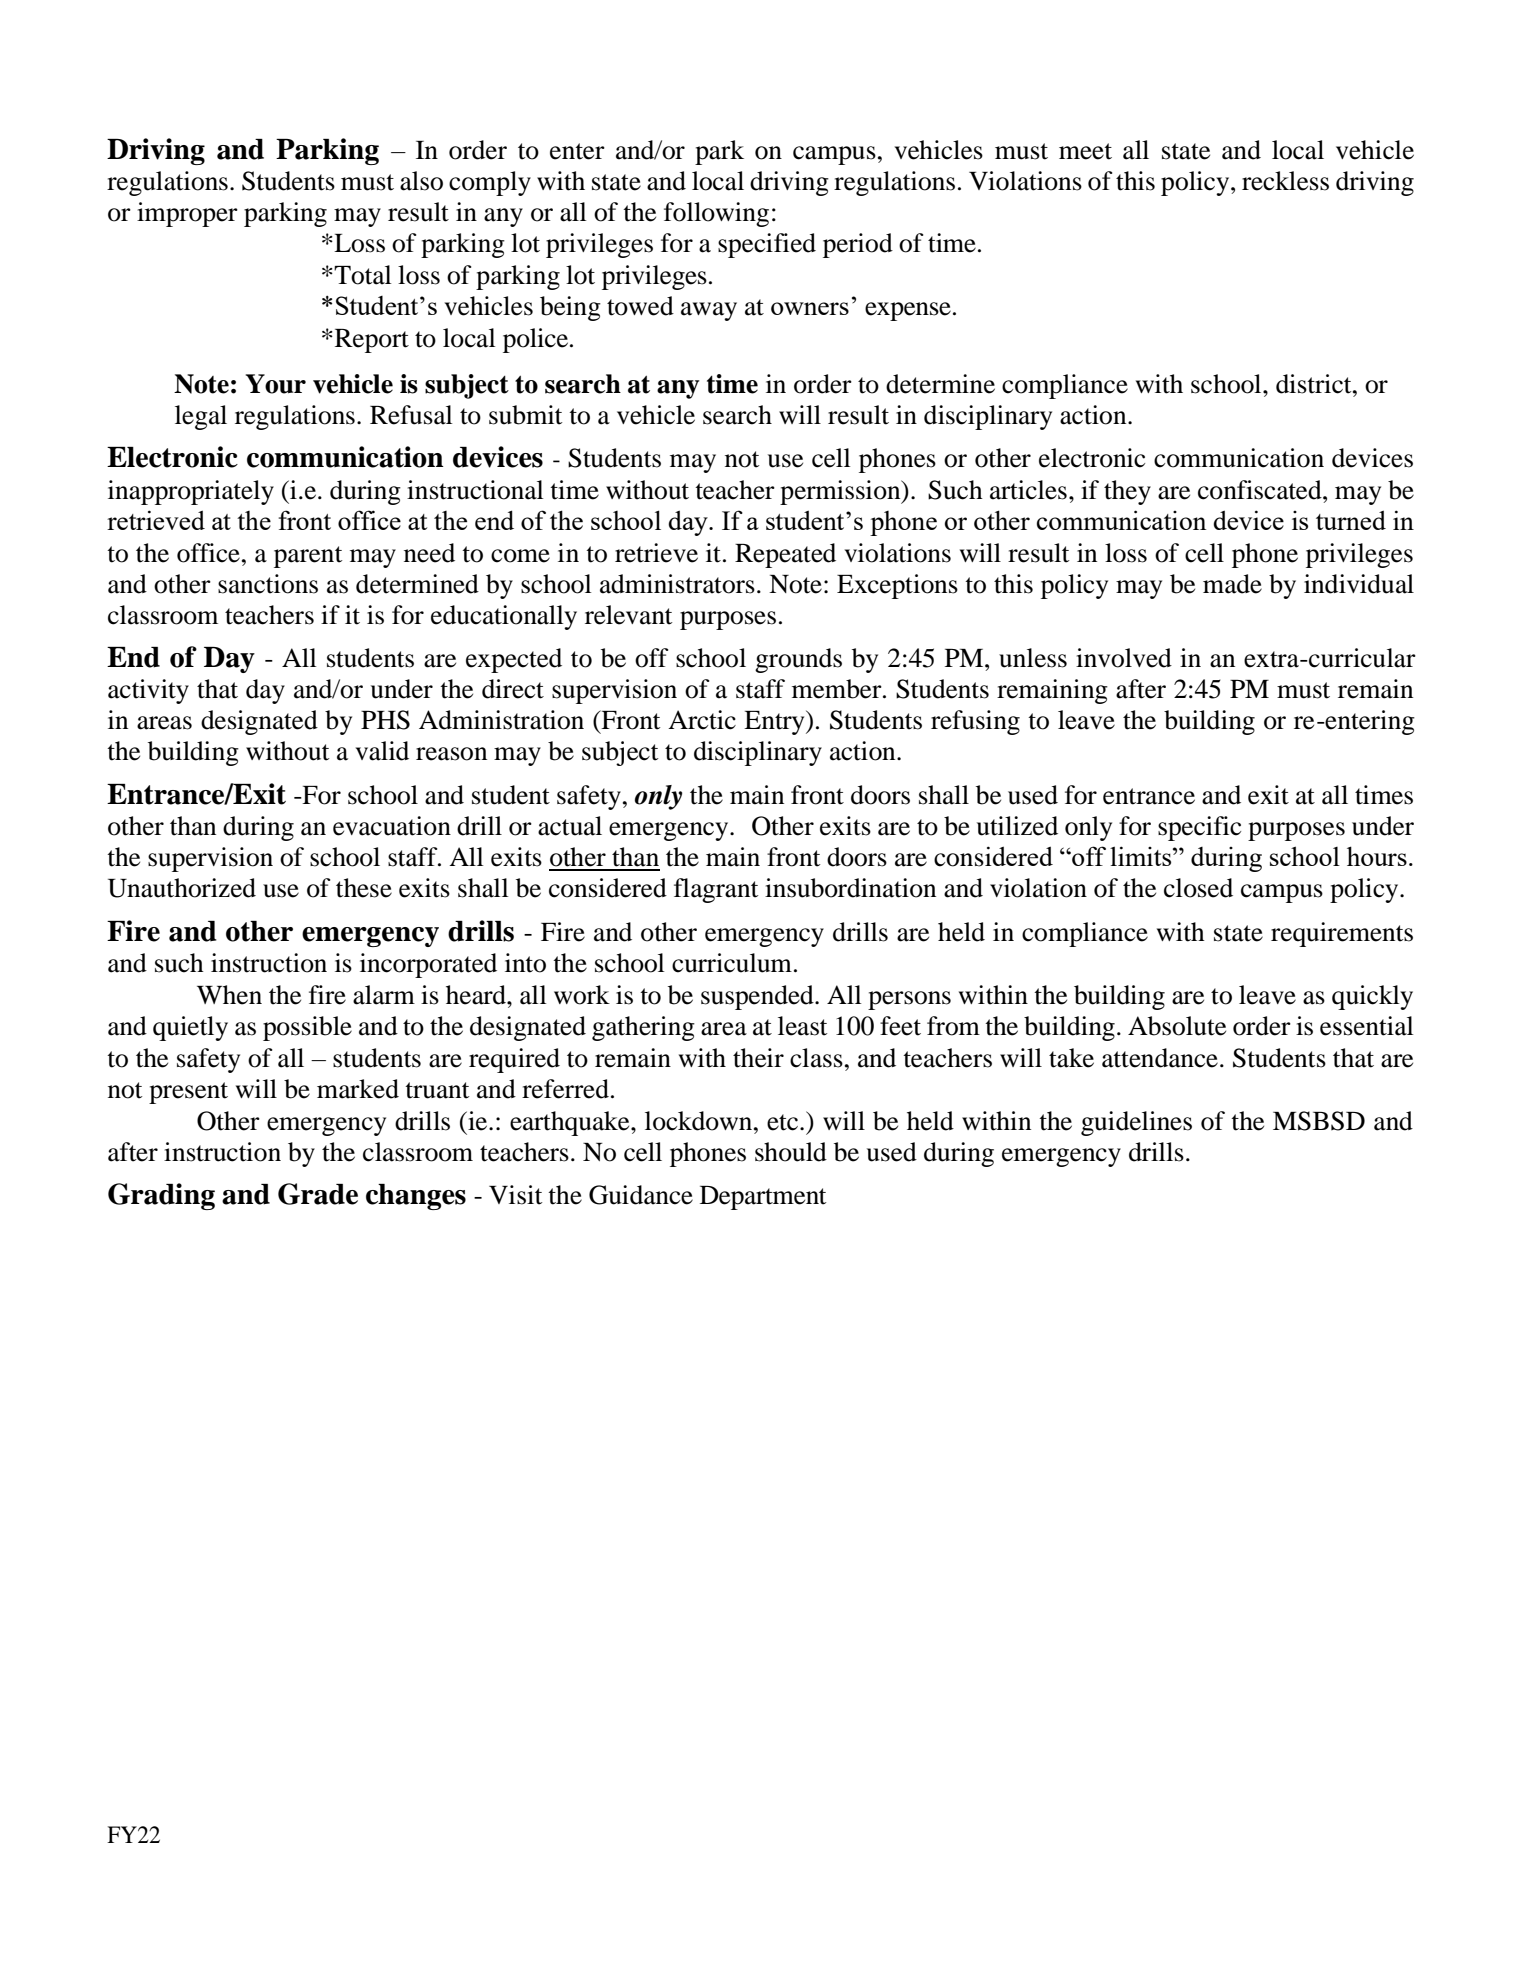 The width and height of the page is (1521, 1968). I want to click on activity, so click(148, 691).
